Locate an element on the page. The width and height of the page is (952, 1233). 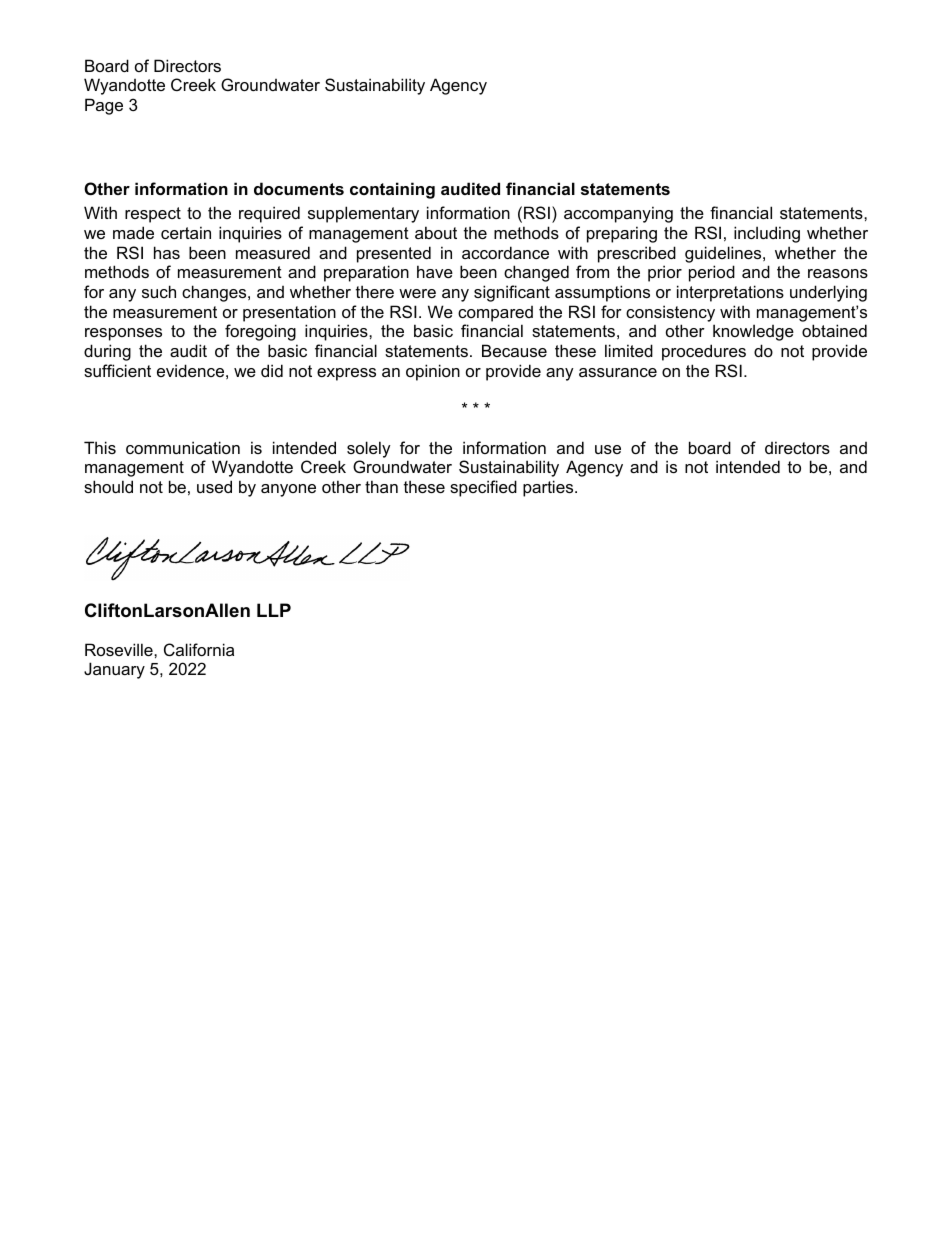
Because is located at coordinates (514, 350).
